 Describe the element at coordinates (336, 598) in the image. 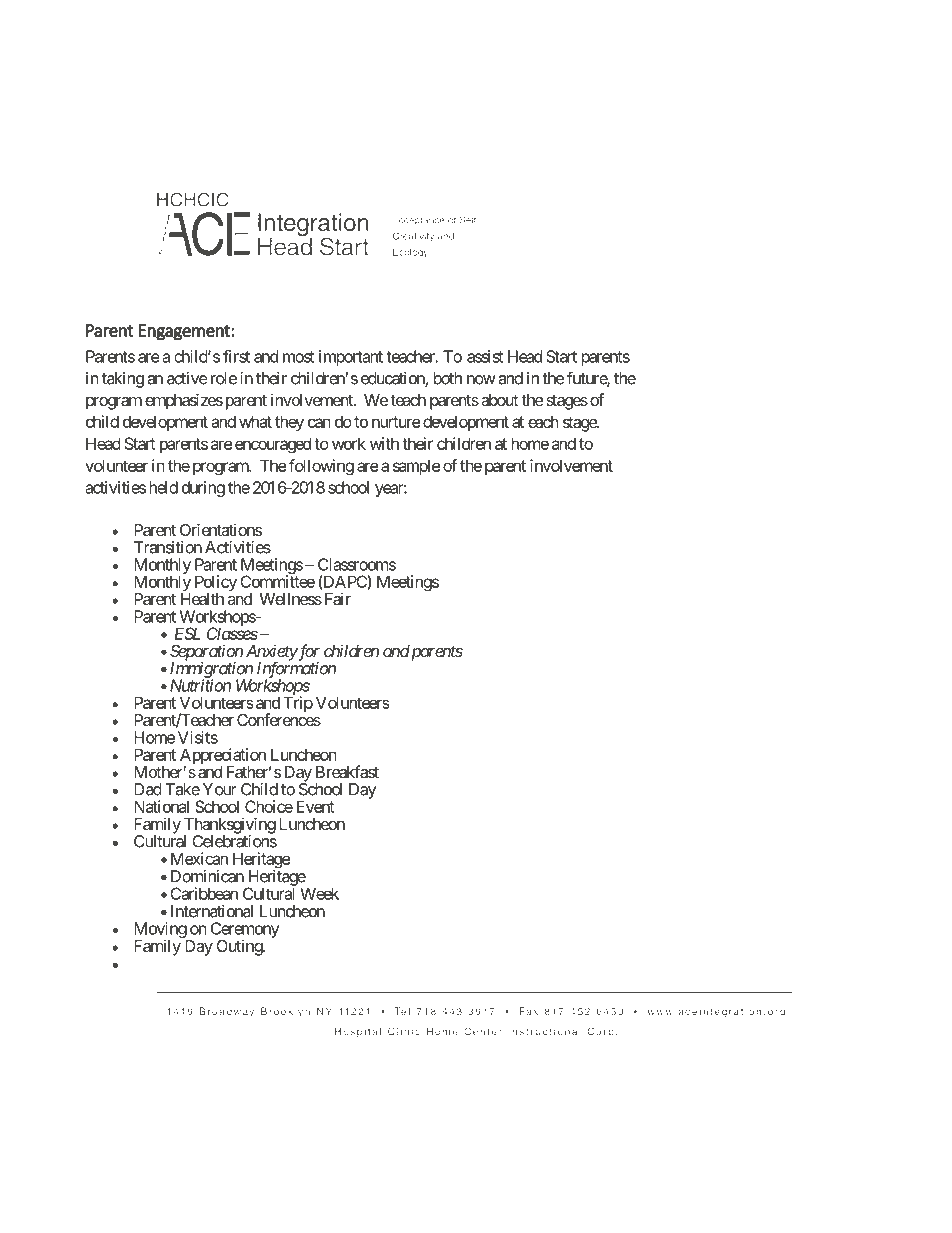

I see `Fair` at that location.
